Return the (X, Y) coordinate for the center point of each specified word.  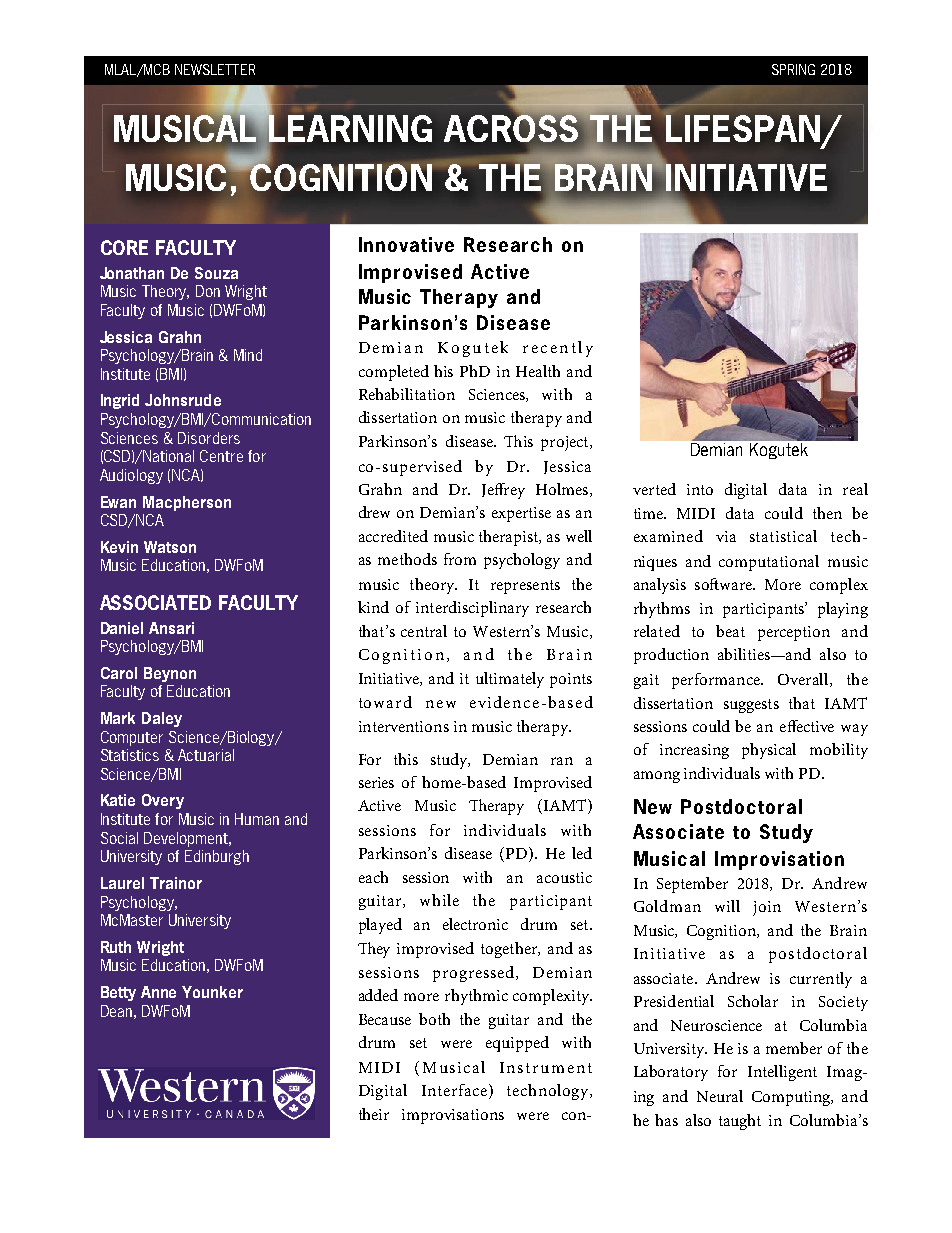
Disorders (209, 438)
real (855, 489)
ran (562, 761)
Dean (116, 1011)
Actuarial (206, 755)
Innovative (406, 244)
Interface (454, 1090)
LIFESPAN (744, 130)
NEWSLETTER (215, 69)
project (566, 443)
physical (769, 751)
